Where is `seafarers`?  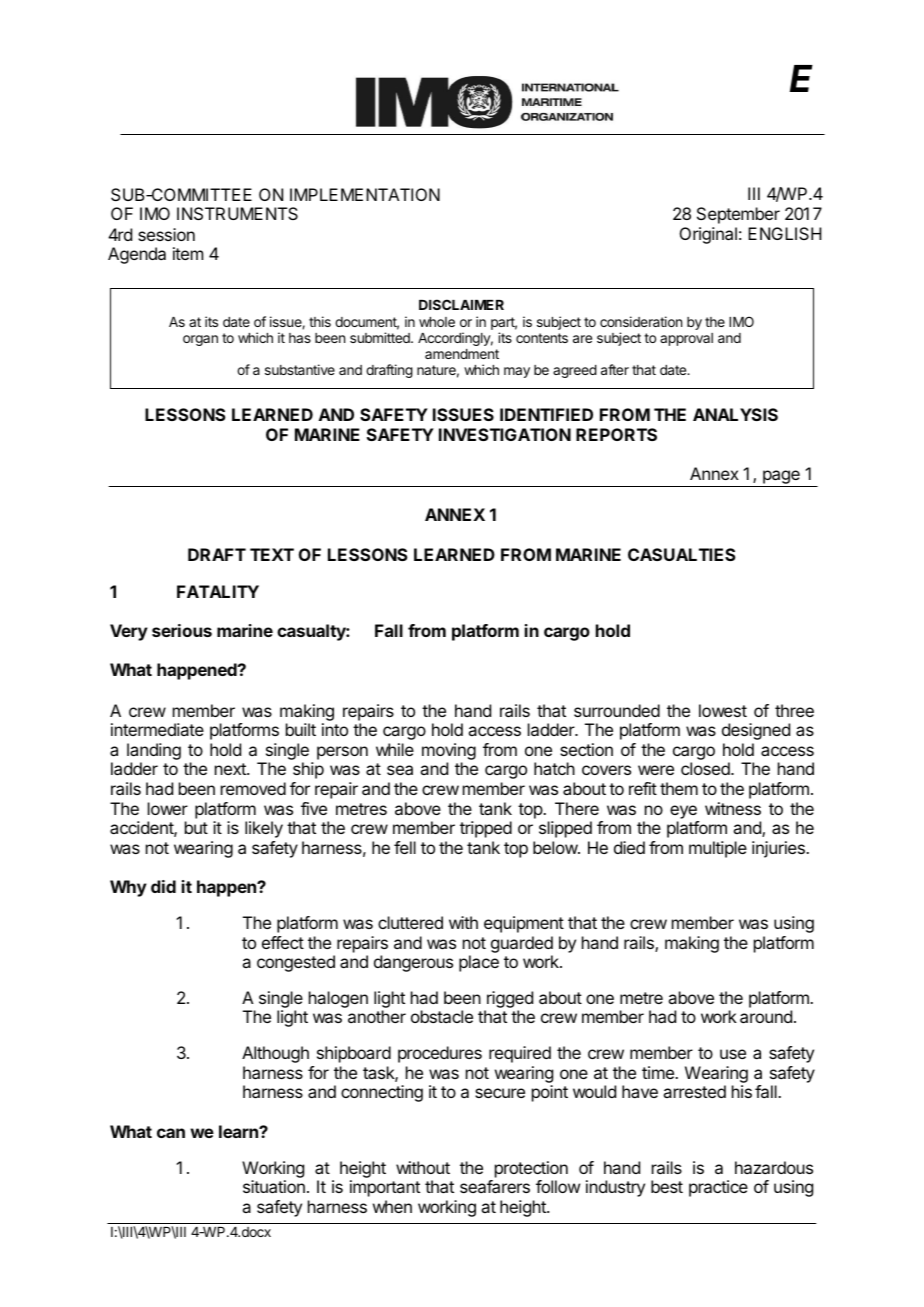
seafarers is located at coordinates (495, 1186).
